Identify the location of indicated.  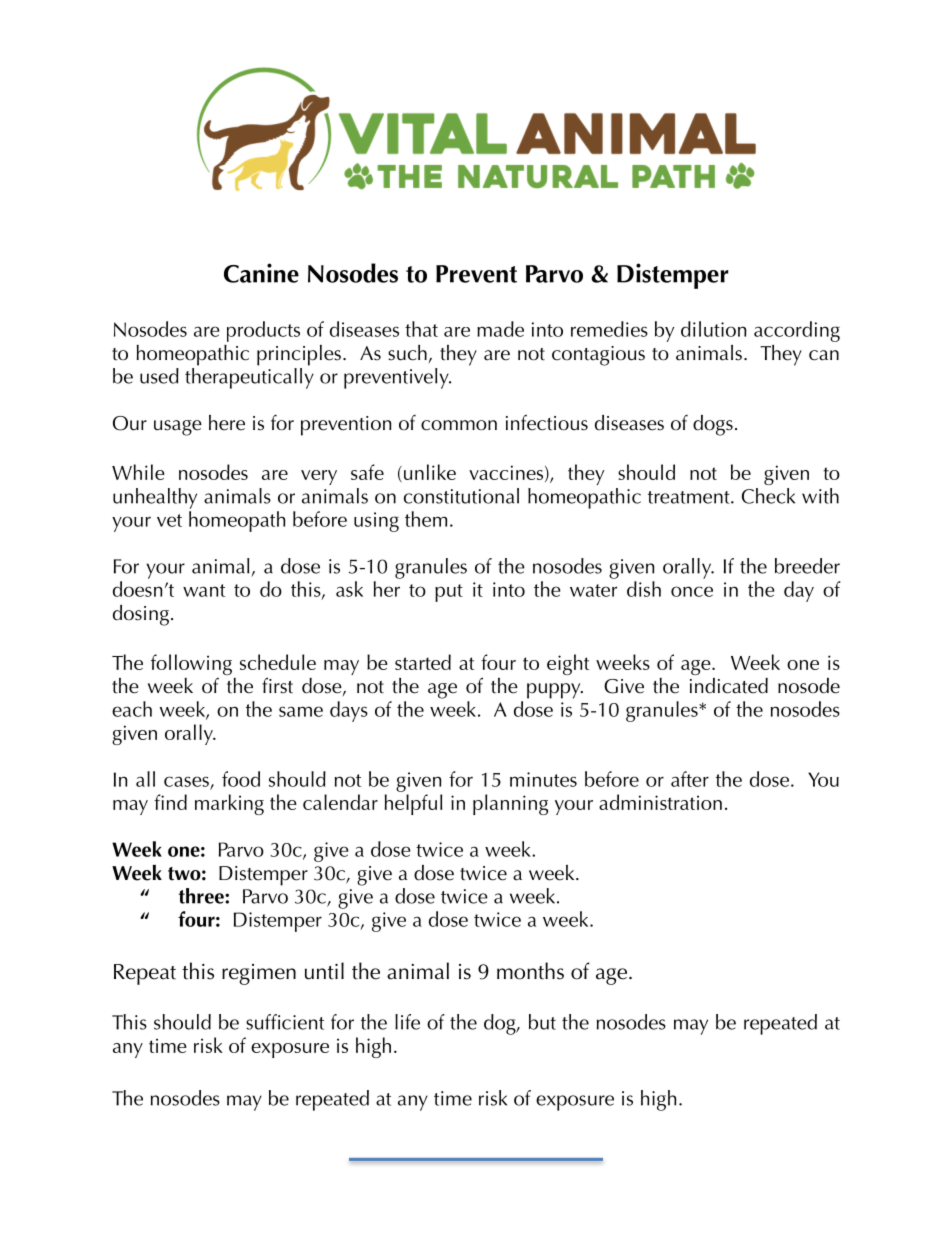
(729, 686).
